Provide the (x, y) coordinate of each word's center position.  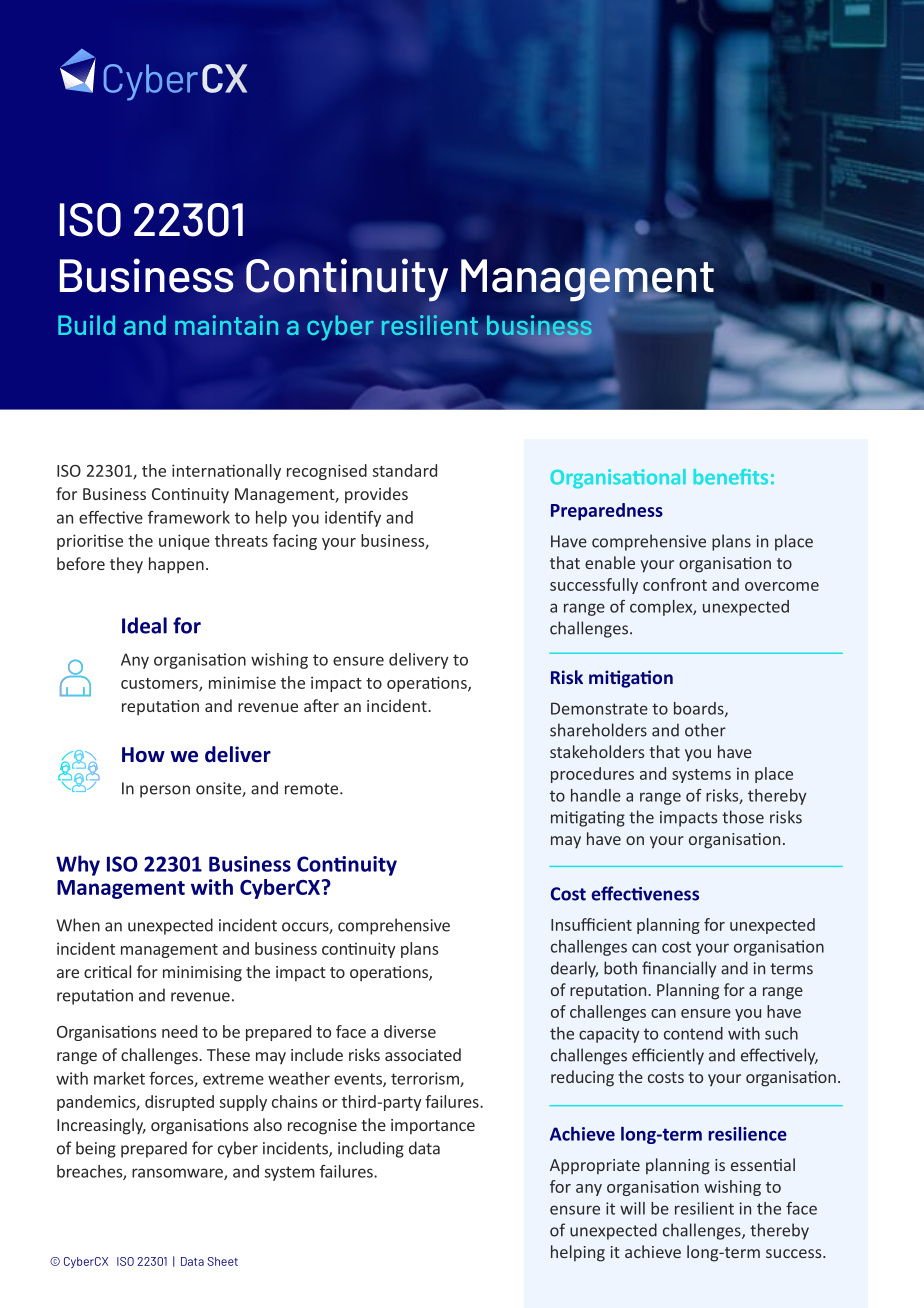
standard (404, 470)
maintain (226, 325)
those (743, 817)
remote (313, 789)
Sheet (222, 1261)
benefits (731, 477)
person (165, 791)
